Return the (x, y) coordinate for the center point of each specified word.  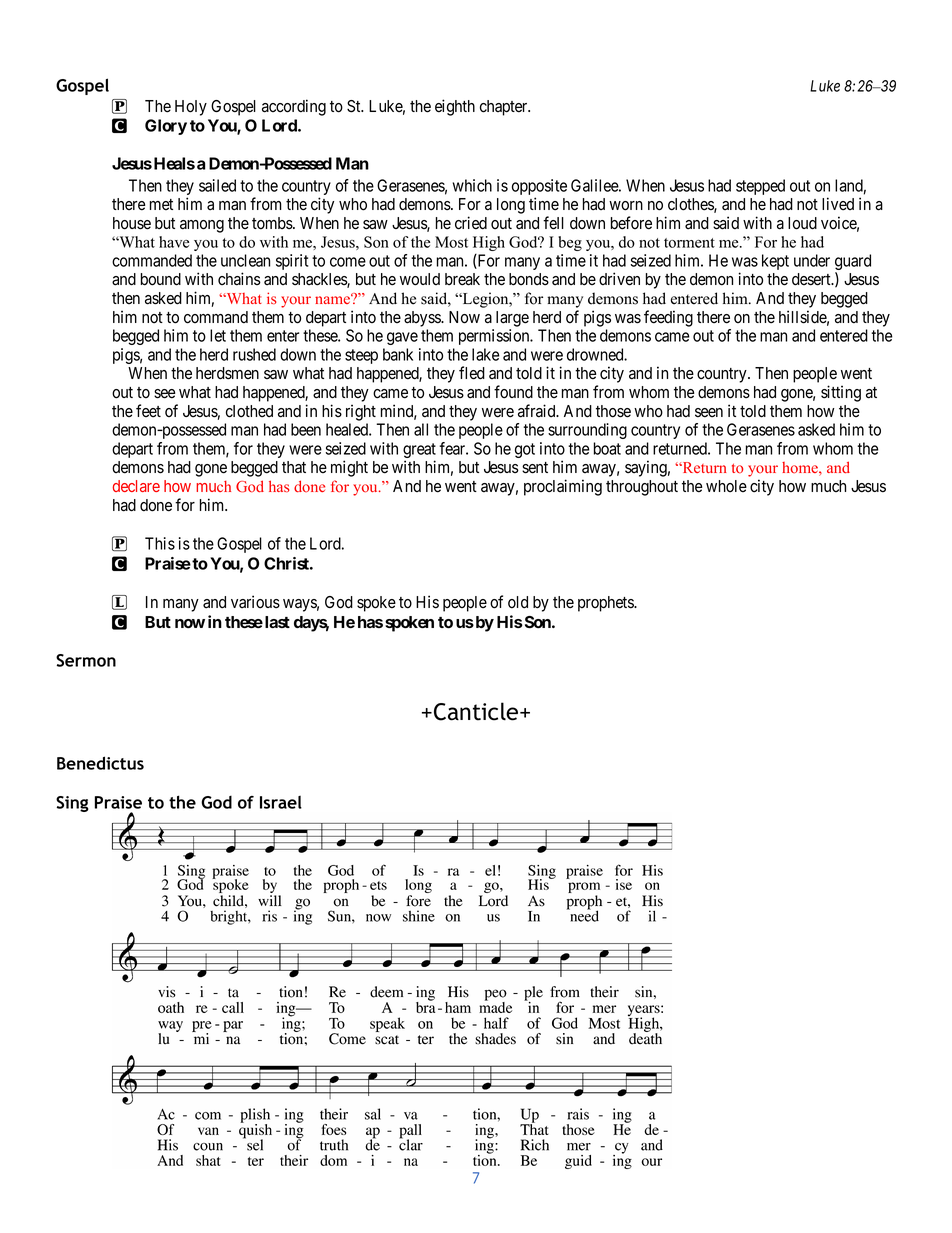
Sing (72, 804)
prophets (606, 604)
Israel (281, 802)
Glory (166, 127)
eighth (455, 107)
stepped (760, 187)
